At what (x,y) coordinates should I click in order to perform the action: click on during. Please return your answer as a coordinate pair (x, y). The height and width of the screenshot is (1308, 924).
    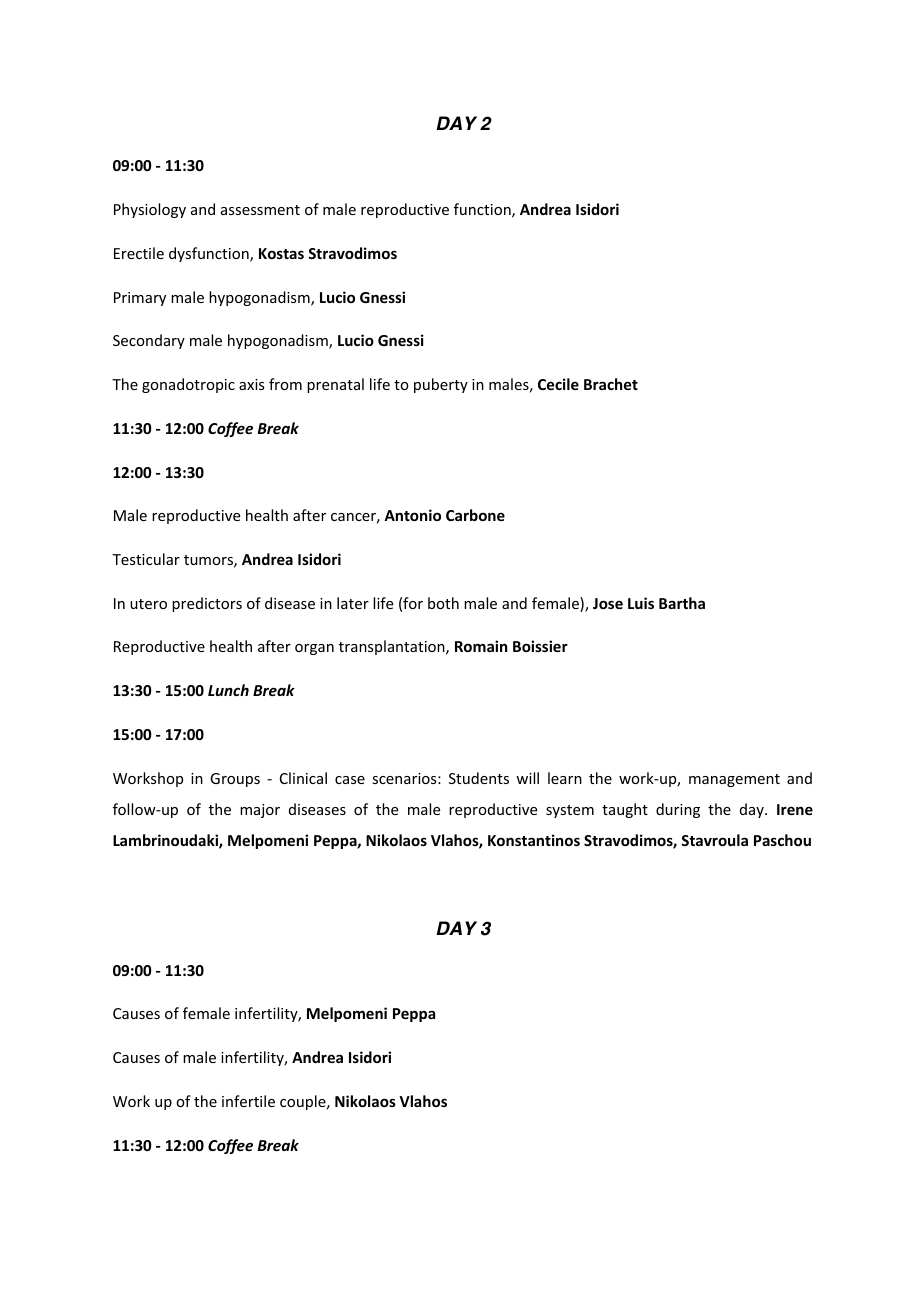
    Looking at the image, I should click on (678, 810).
